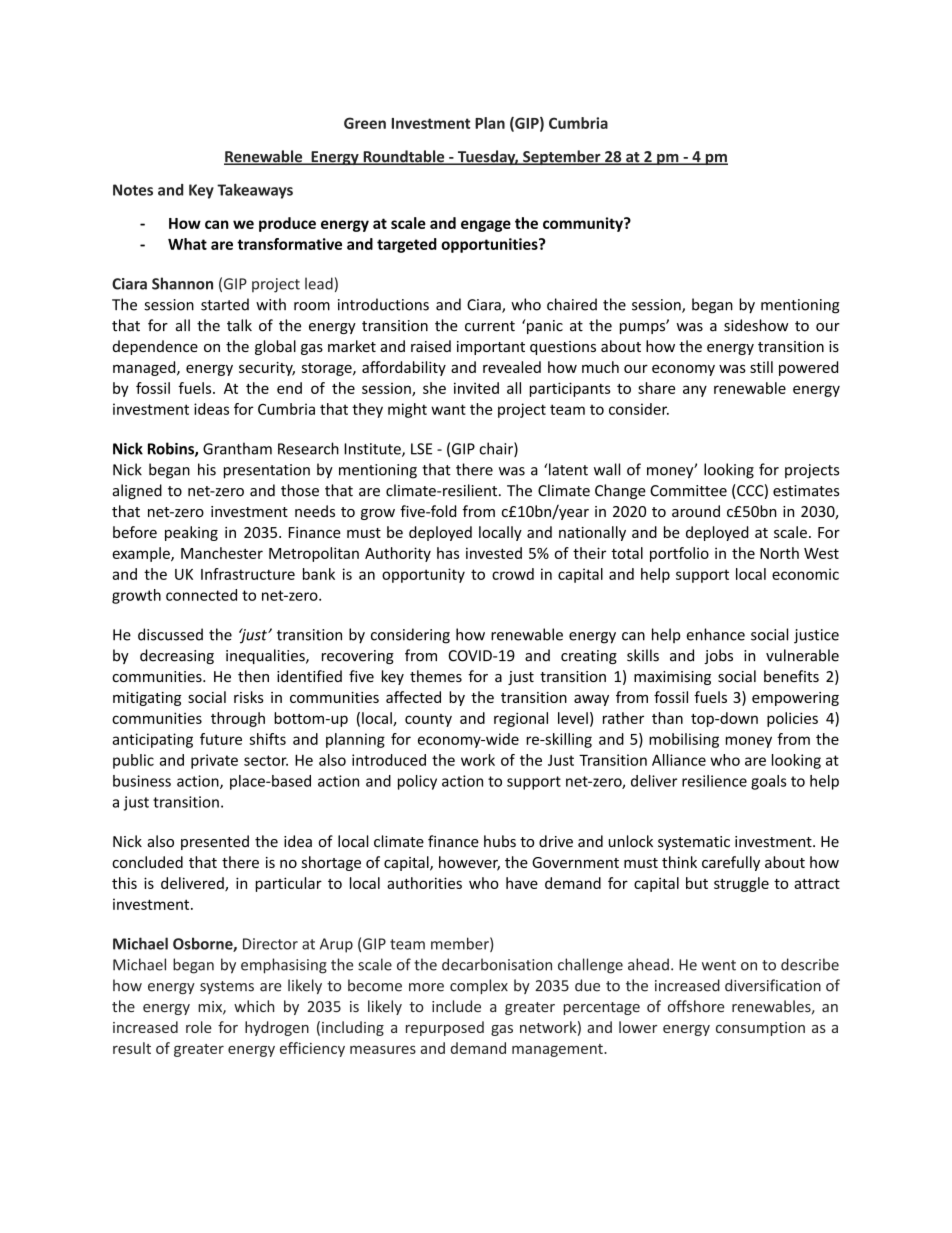 This screenshot has width=952, height=1233. I want to click on Notes, so click(133, 190).
